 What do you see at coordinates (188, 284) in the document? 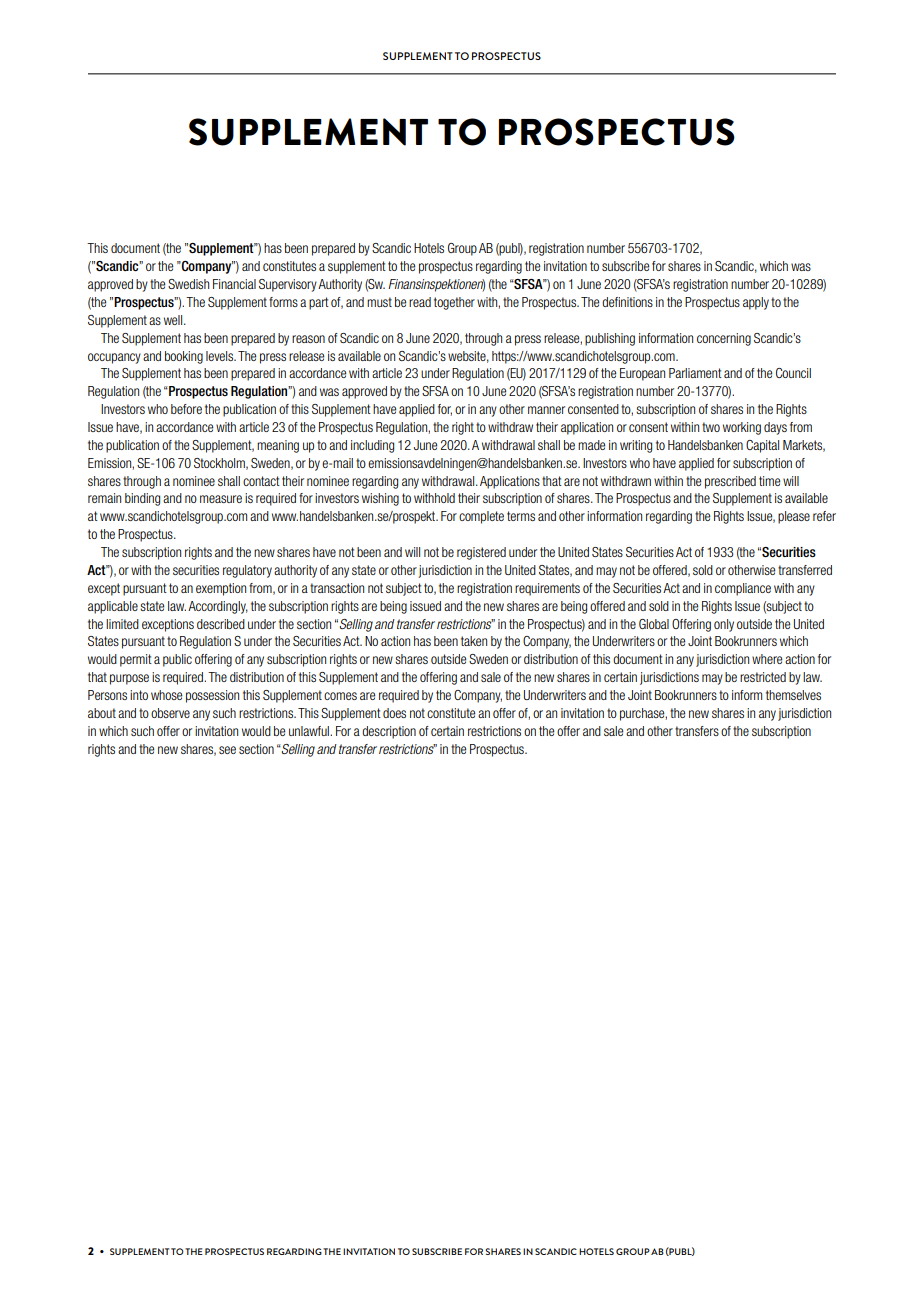
I see `Swedish` at bounding box center [188, 284].
